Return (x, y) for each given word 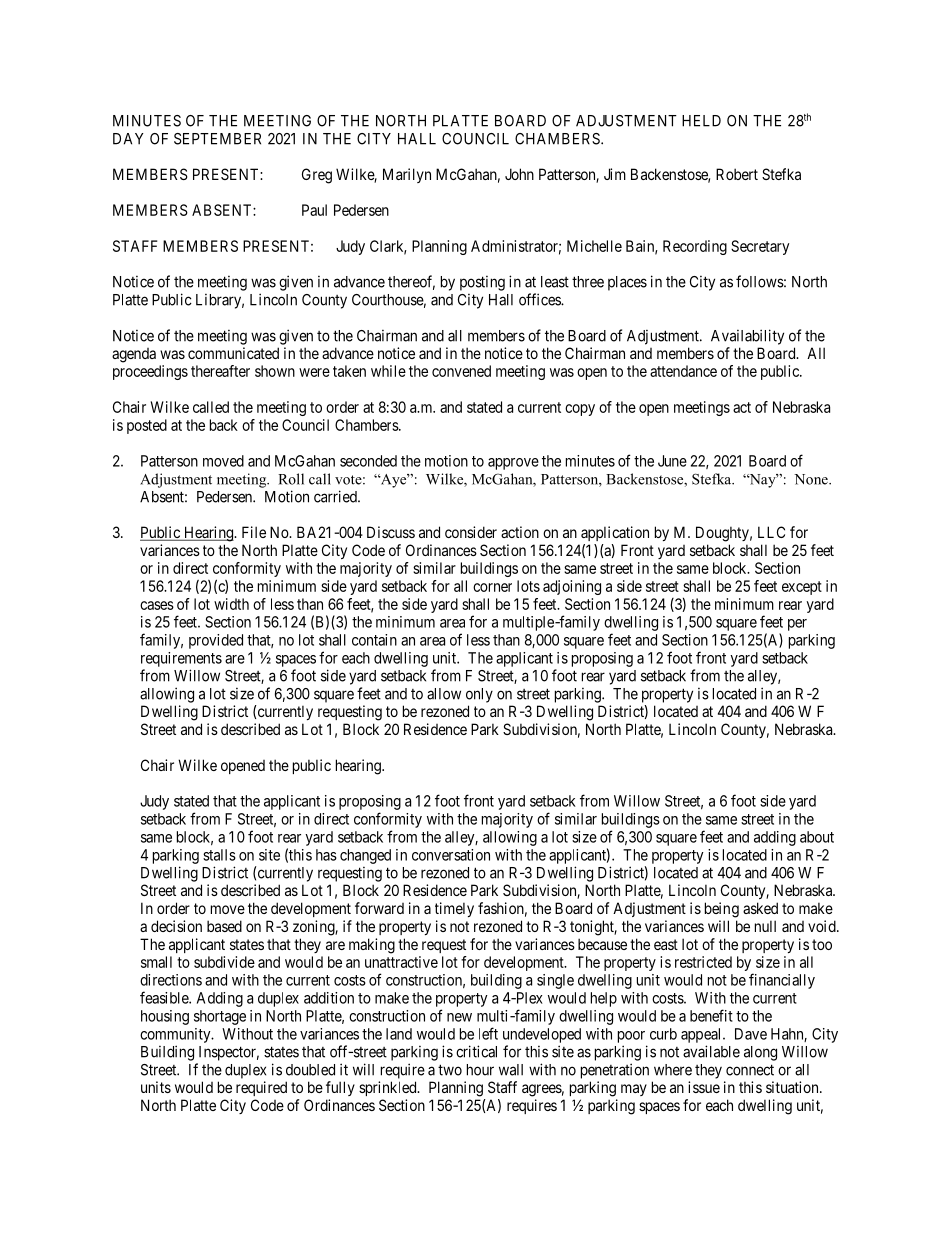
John (519, 174)
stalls (219, 855)
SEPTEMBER (217, 139)
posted (147, 426)
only (479, 695)
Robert (737, 174)
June (672, 461)
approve (513, 464)
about (817, 837)
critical (476, 1051)
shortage (220, 1017)
